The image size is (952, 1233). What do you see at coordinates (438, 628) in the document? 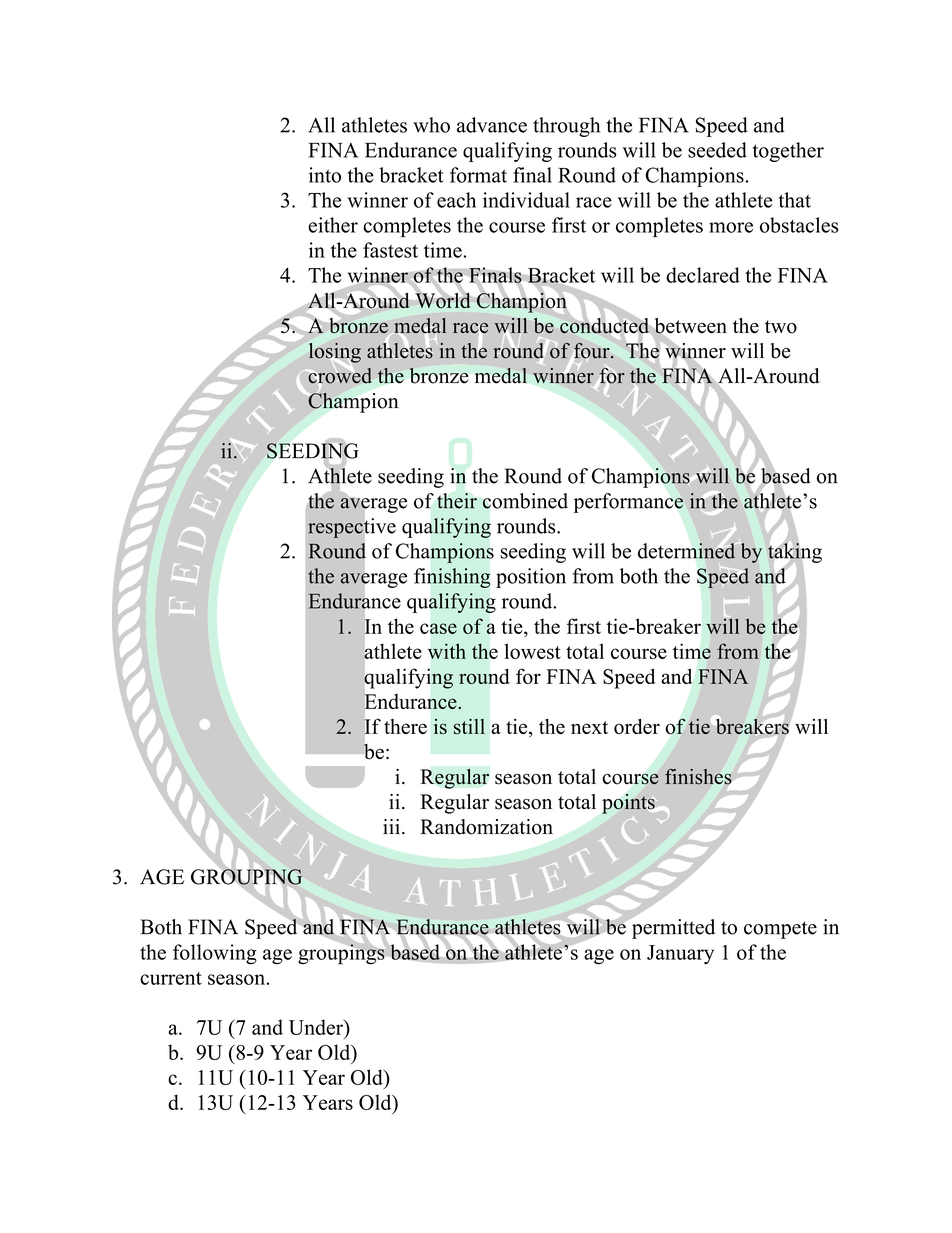
I see `case` at bounding box center [438, 628].
